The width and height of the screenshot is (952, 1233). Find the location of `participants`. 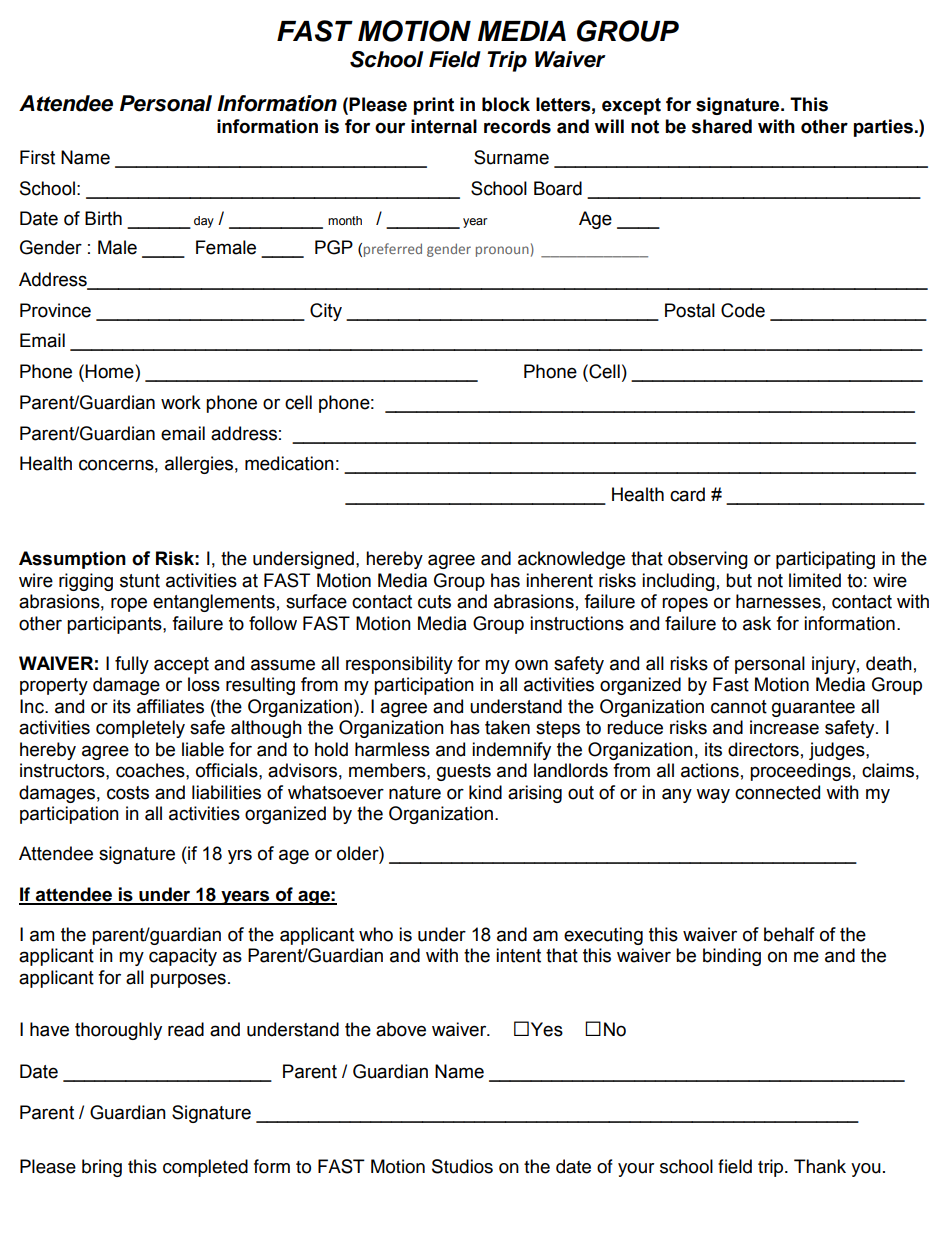

participants is located at coordinates (115, 625).
